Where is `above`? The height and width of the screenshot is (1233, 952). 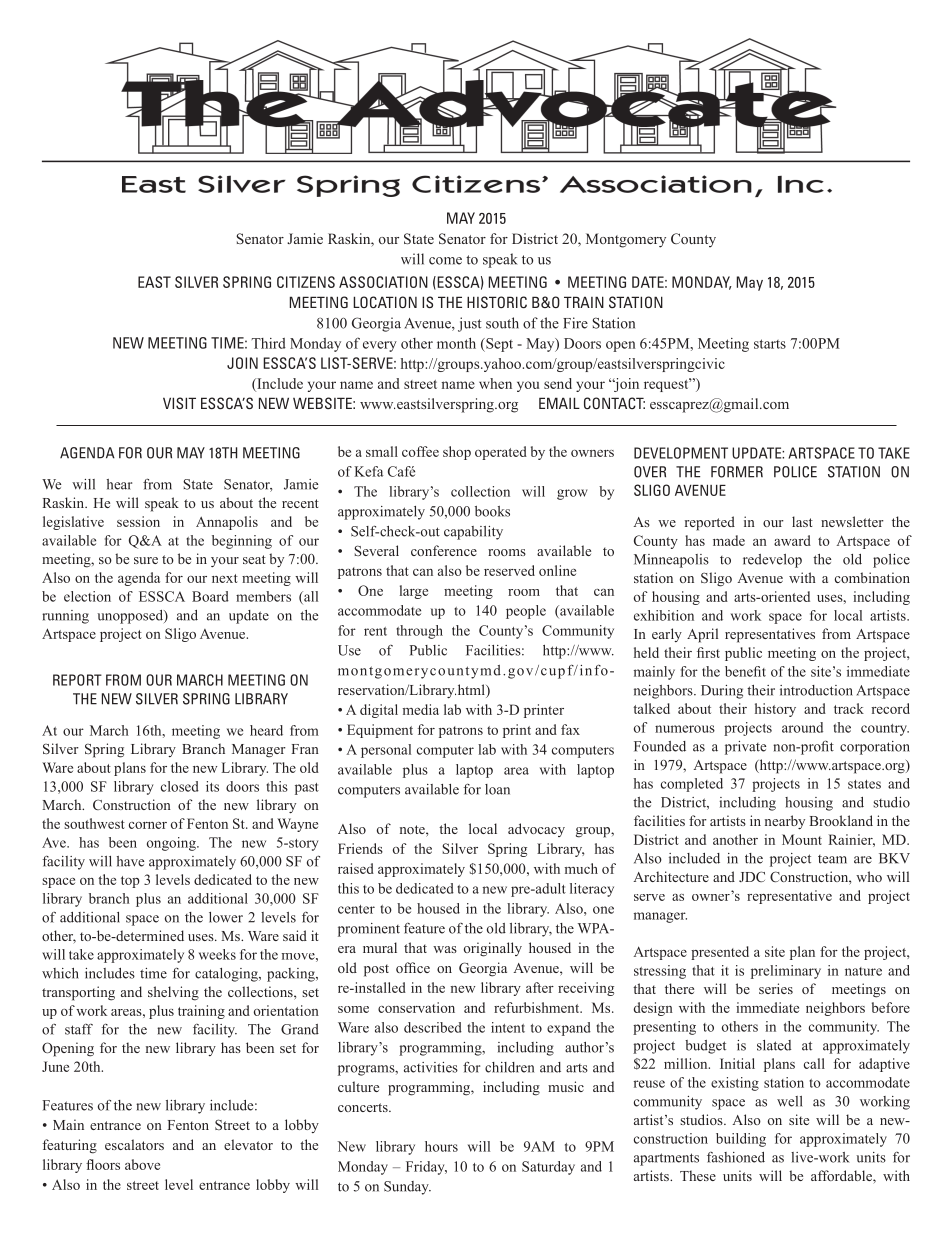
above is located at coordinates (142, 1164).
